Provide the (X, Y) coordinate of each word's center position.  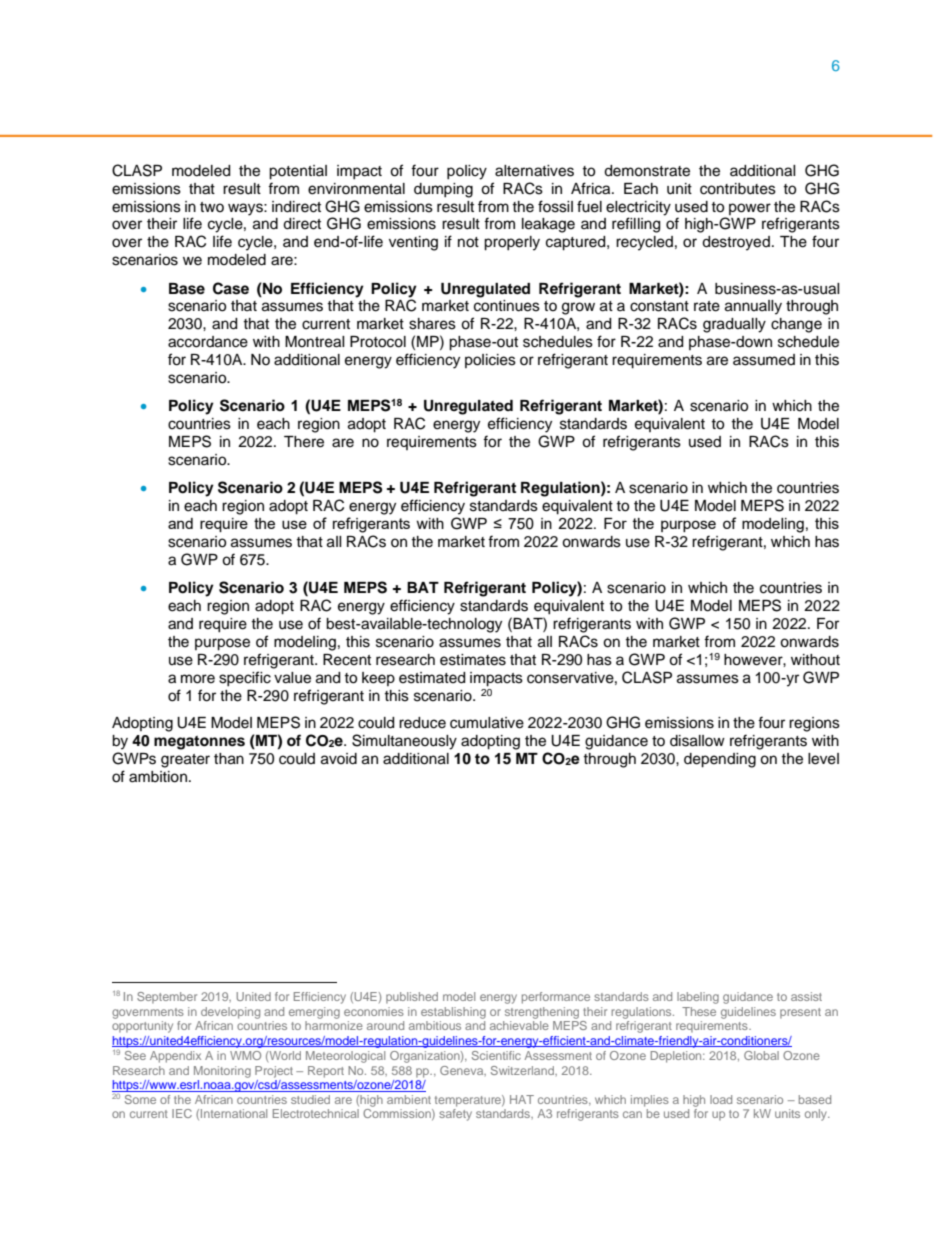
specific (245, 678)
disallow (697, 741)
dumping (443, 190)
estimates (473, 660)
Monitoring (222, 1072)
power (750, 209)
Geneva (463, 1071)
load (721, 1099)
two (212, 207)
